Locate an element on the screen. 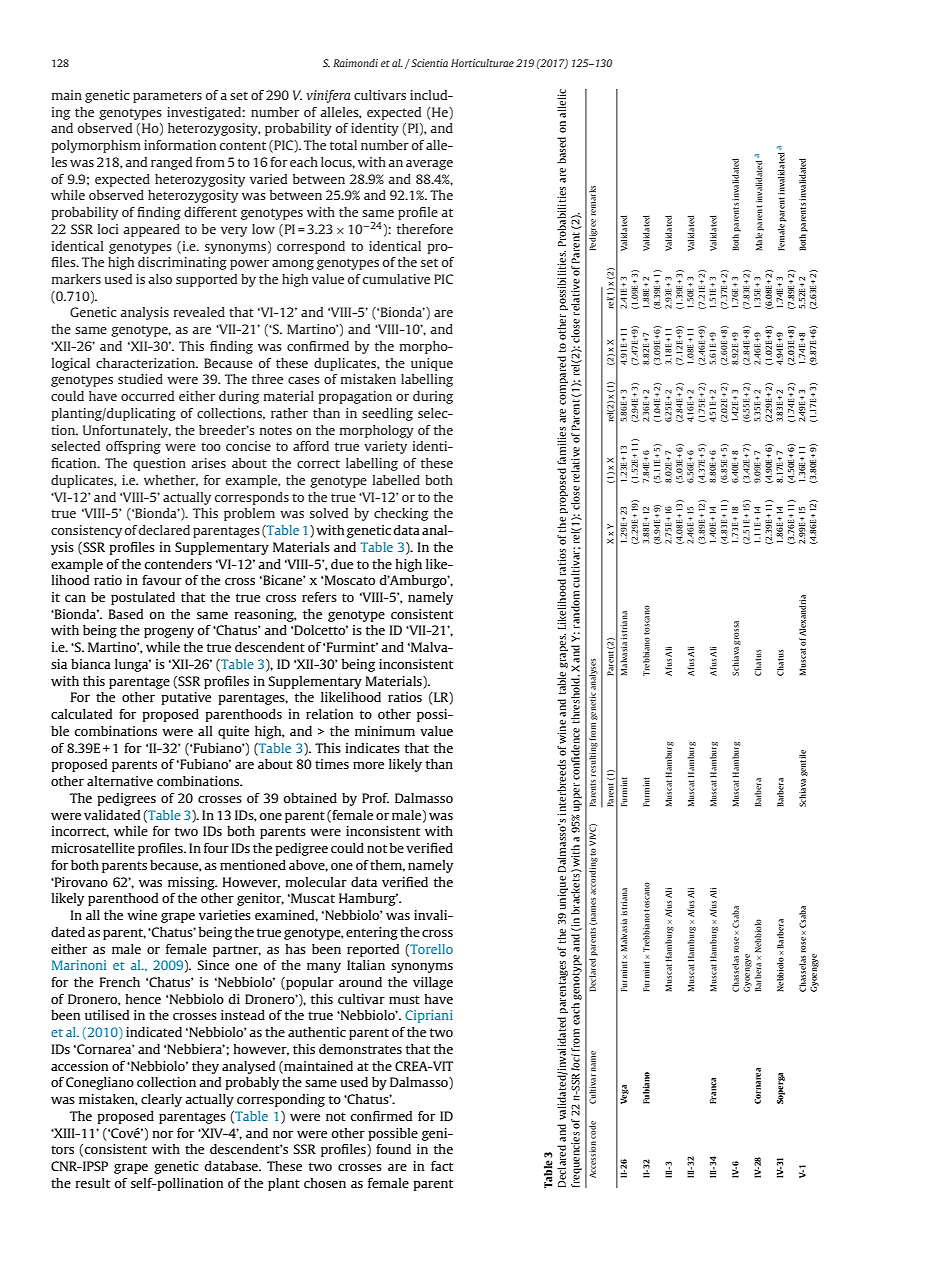 This screenshot has width=952, height=1270. clearly is located at coordinates (161, 1100).
